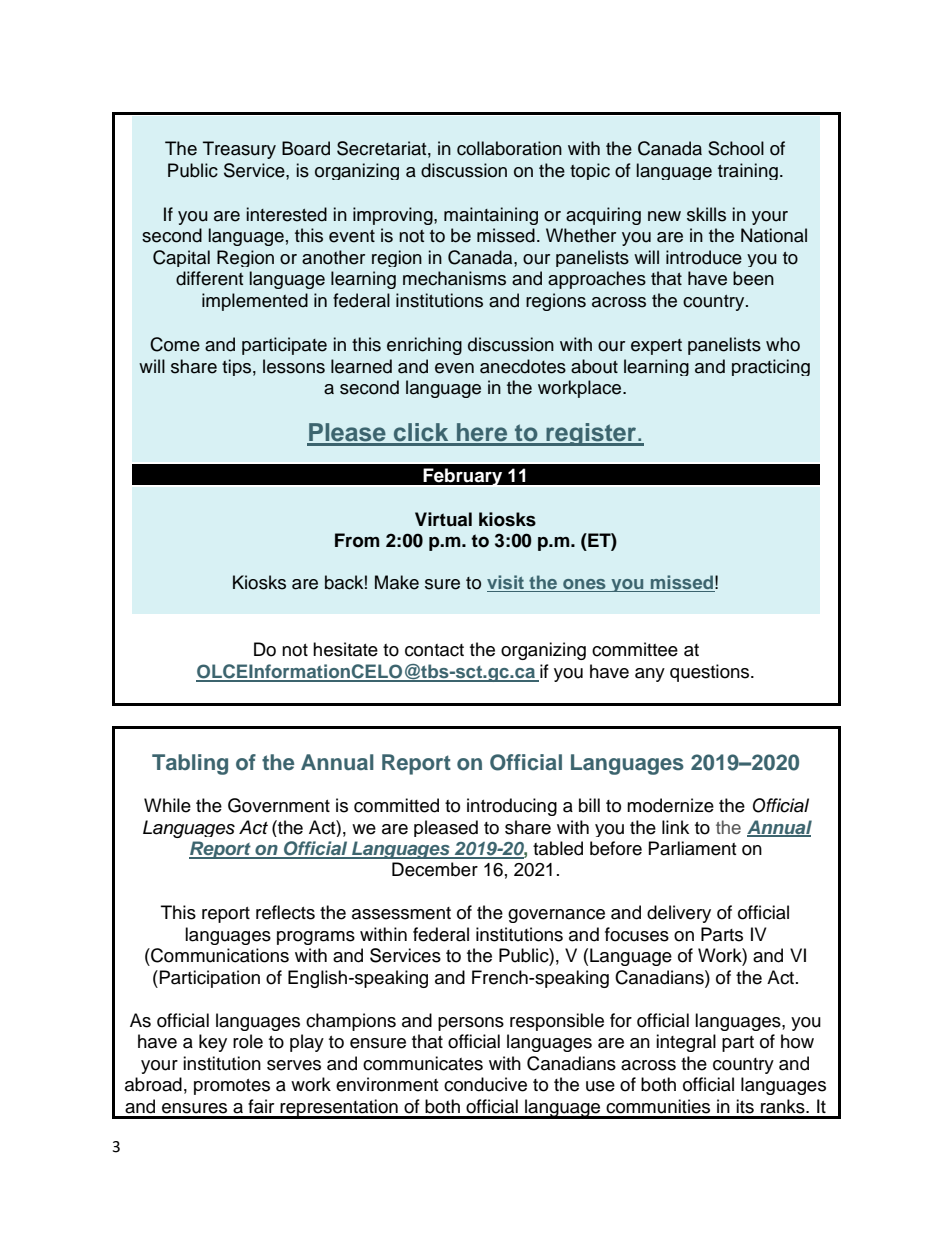  Describe the element at coordinates (512, 807) in the page. I see `introducing` at that location.
